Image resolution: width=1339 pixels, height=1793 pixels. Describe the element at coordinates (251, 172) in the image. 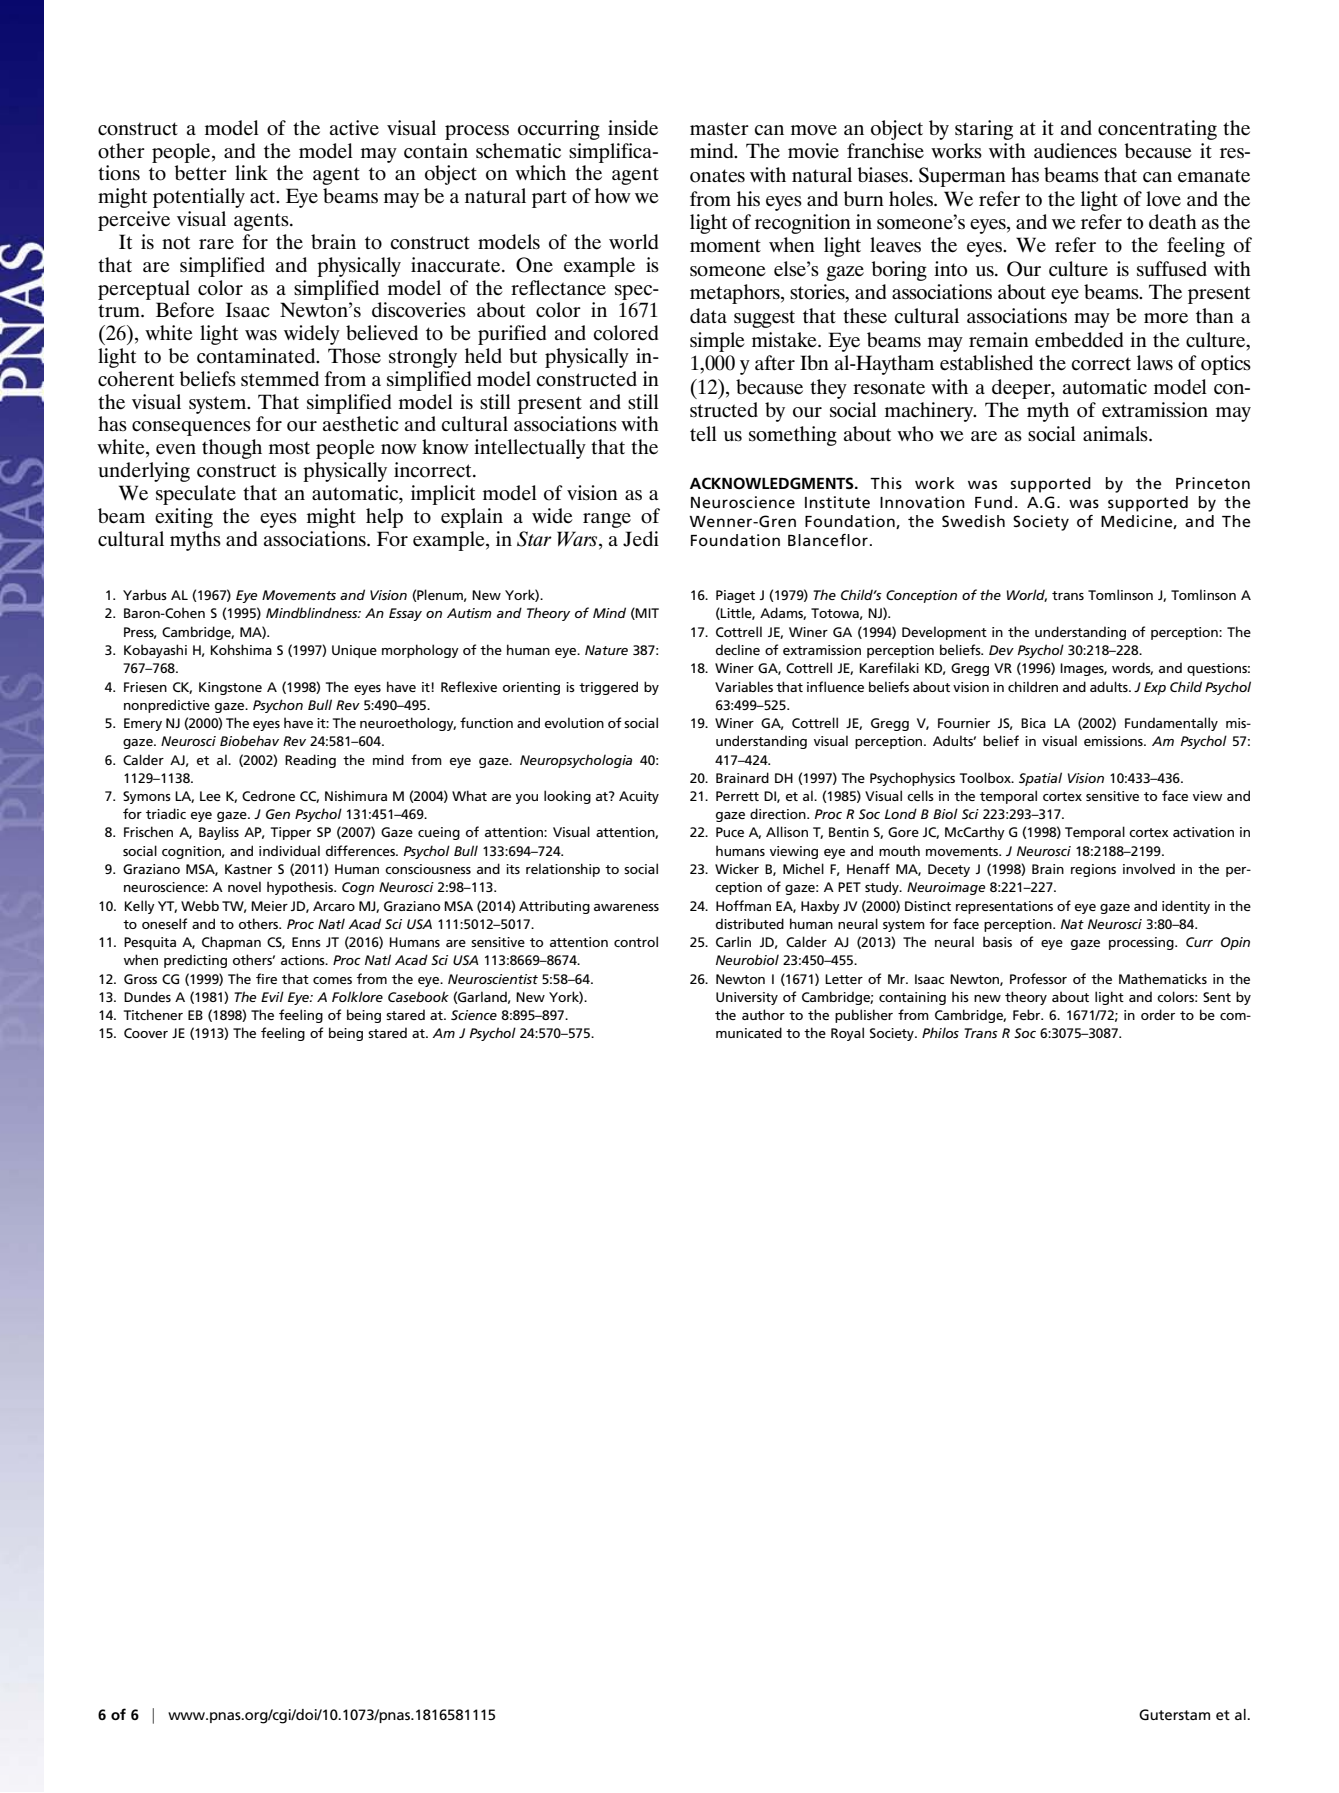

I see `link` at that location.
